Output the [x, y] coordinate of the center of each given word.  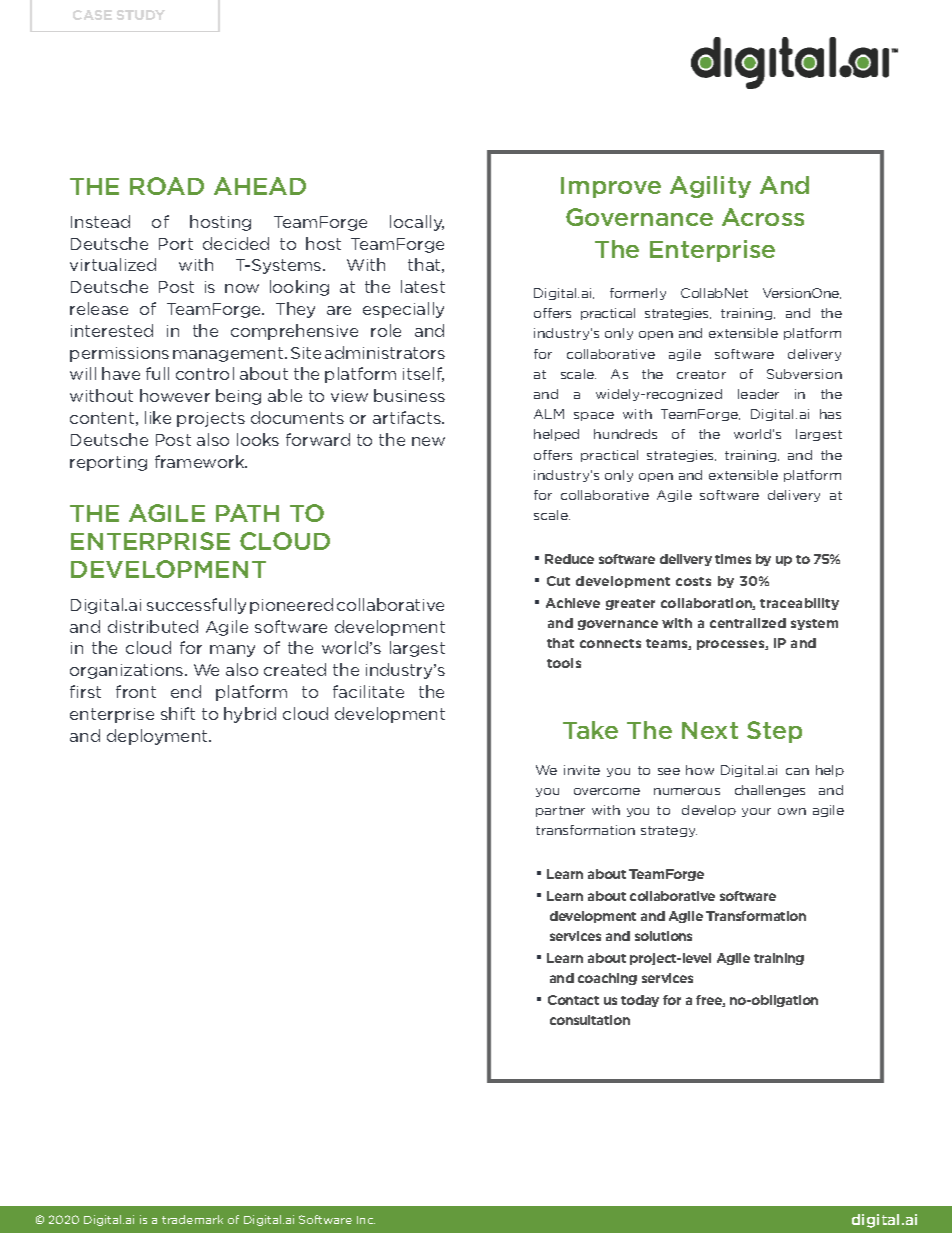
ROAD [167, 186]
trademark [192, 1219]
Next [710, 730]
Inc [366, 1220]
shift [178, 713]
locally [417, 223]
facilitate [368, 691]
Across [763, 217]
